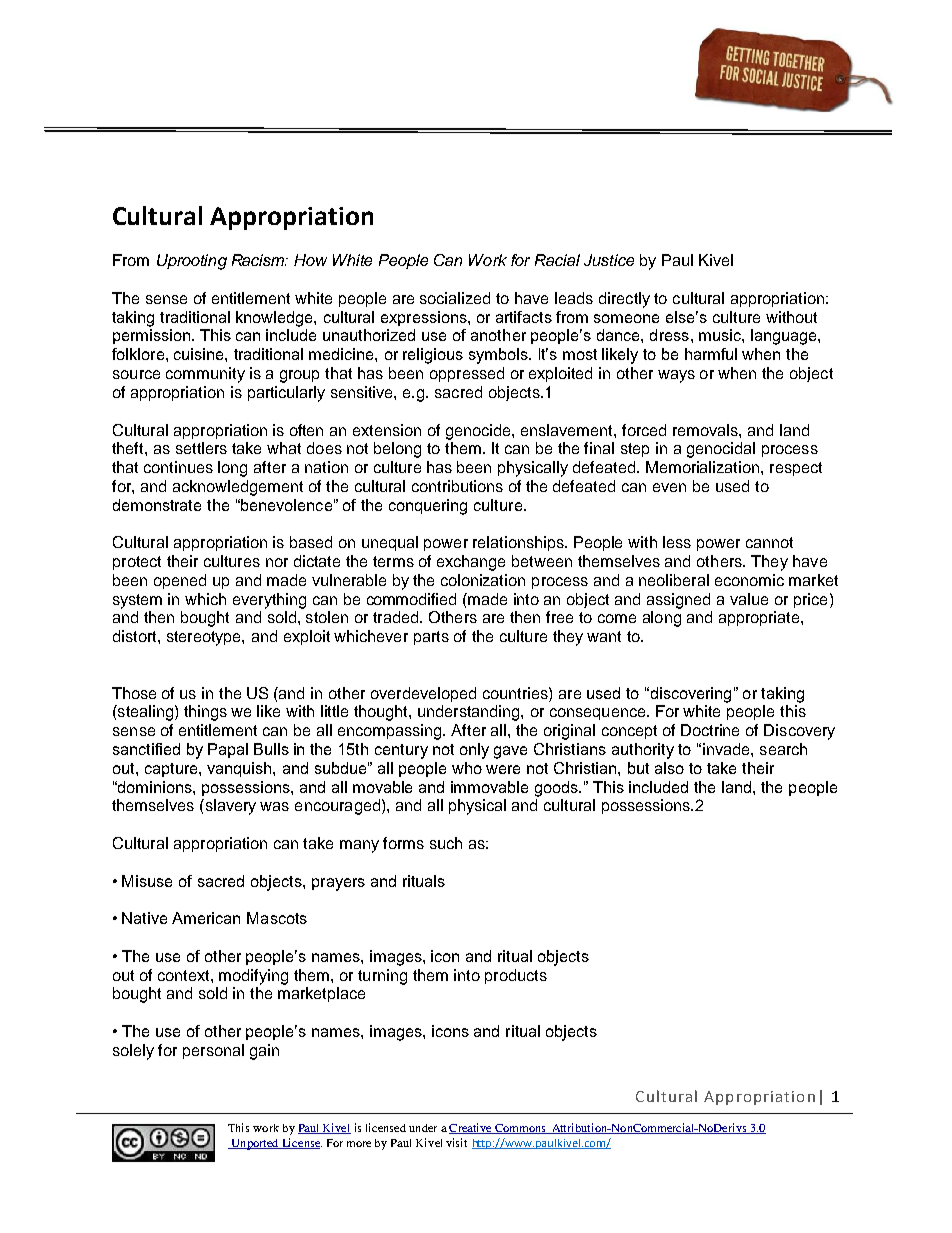 The image size is (952, 1233). Describe the element at coordinates (255, 1144) in the document. I see `Unported` at that location.
